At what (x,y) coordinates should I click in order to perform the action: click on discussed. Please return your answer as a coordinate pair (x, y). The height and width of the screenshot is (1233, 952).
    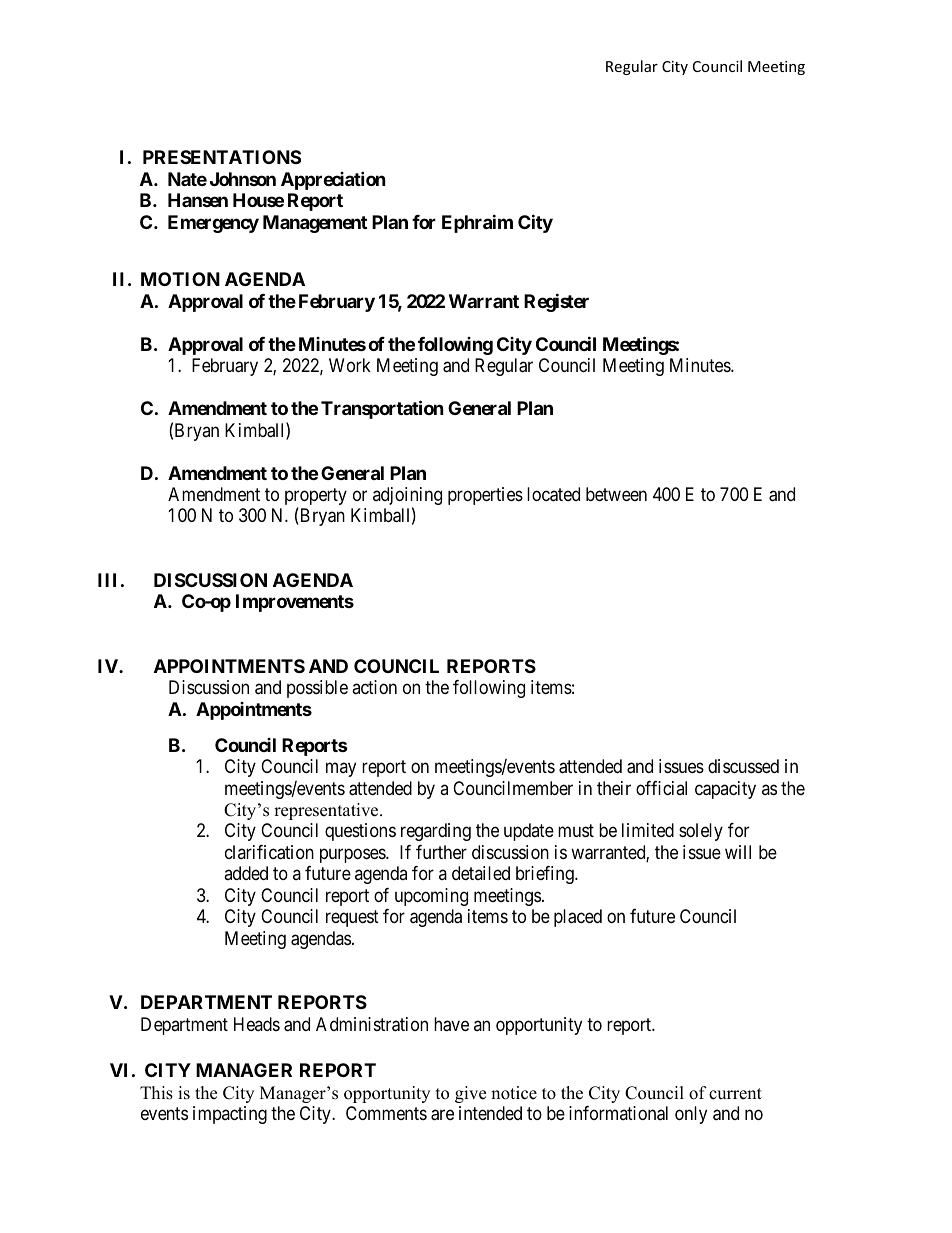
    Looking at the image, I should click on (743, 766).
